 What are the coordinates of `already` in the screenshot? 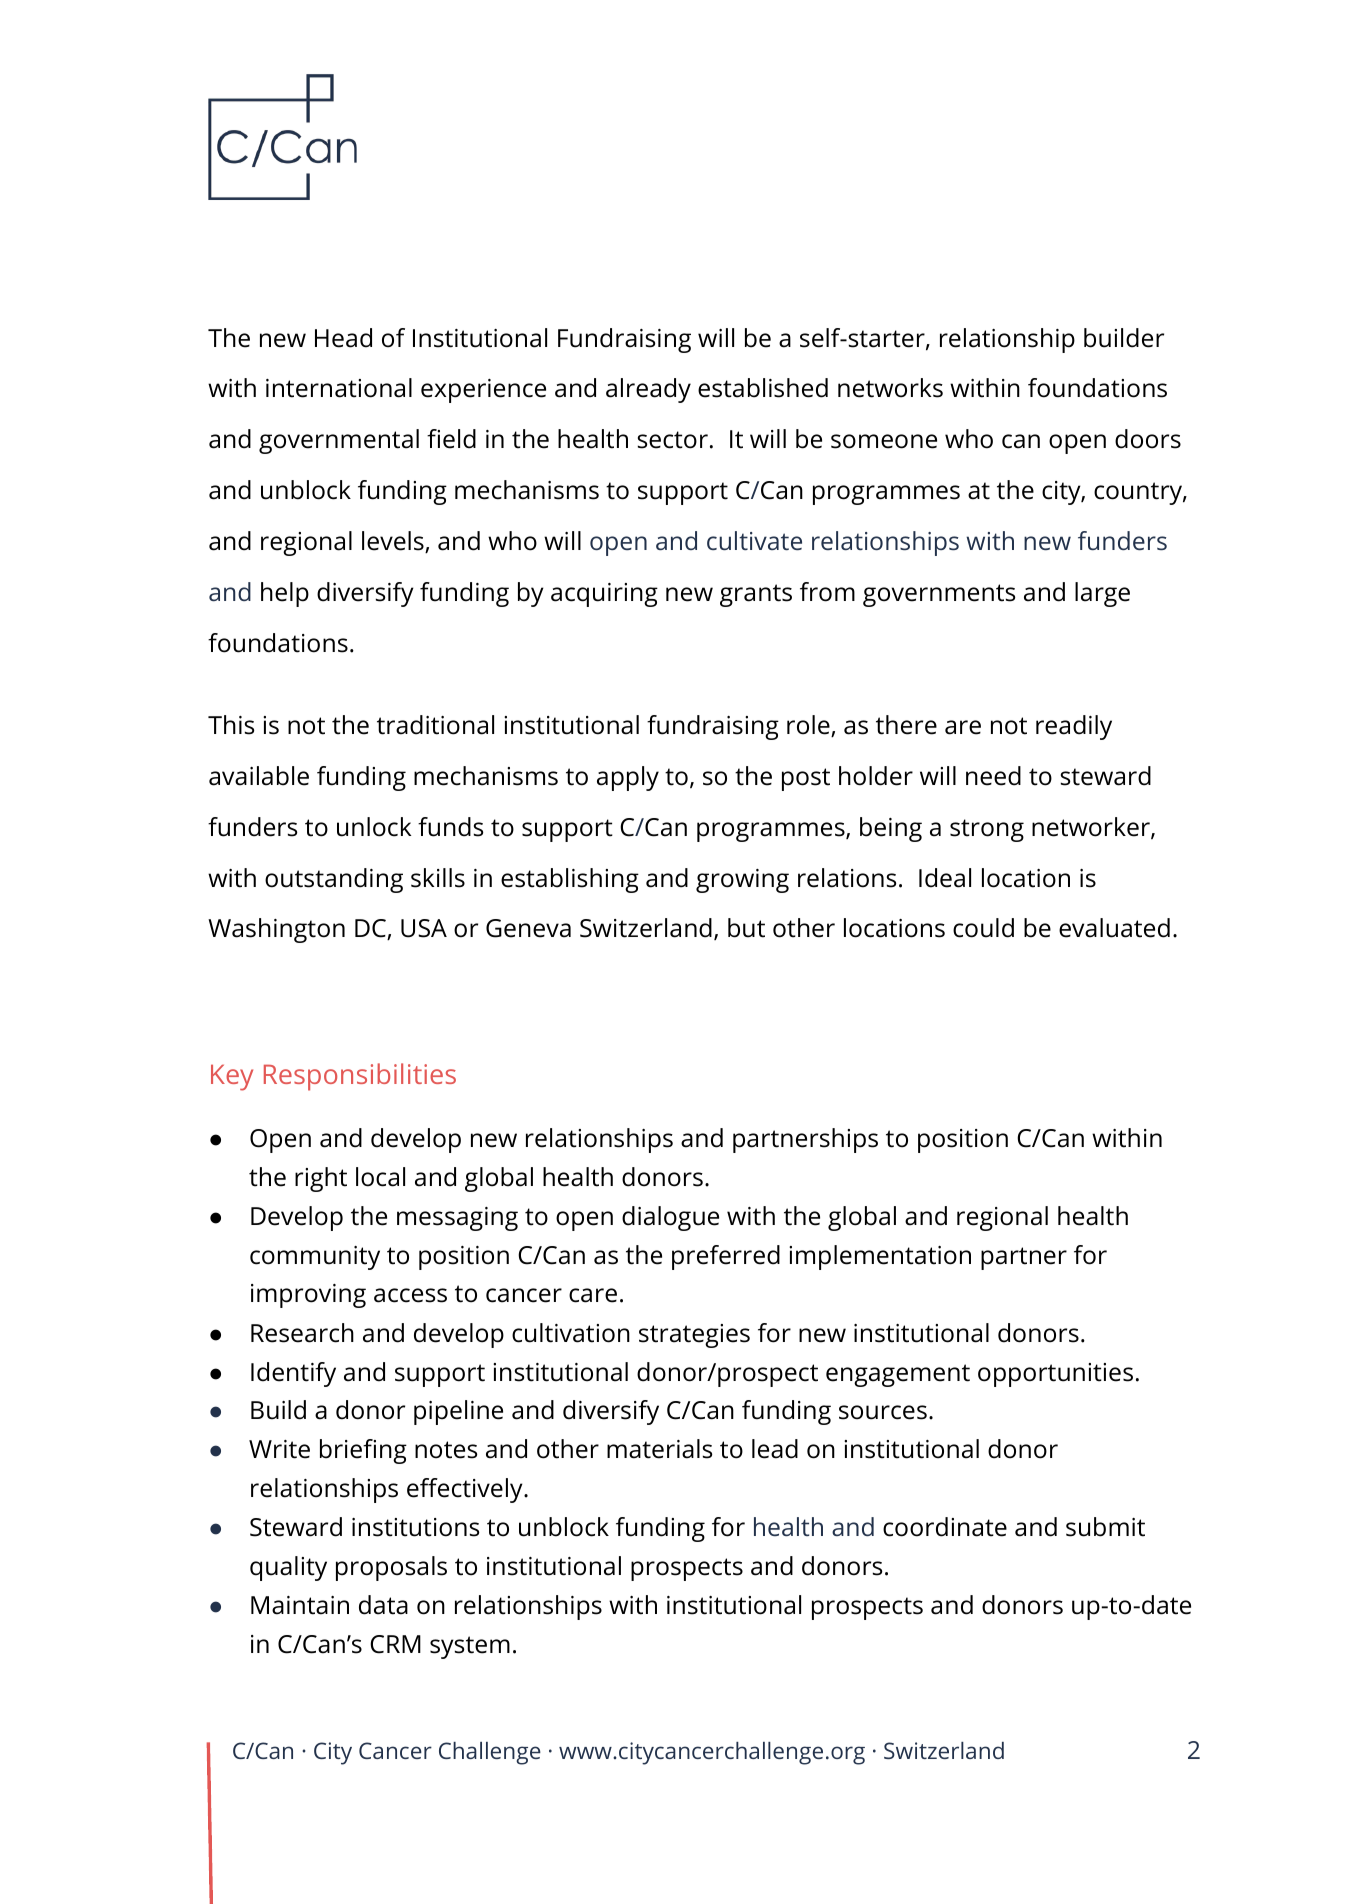 It's located at (648, 390).
